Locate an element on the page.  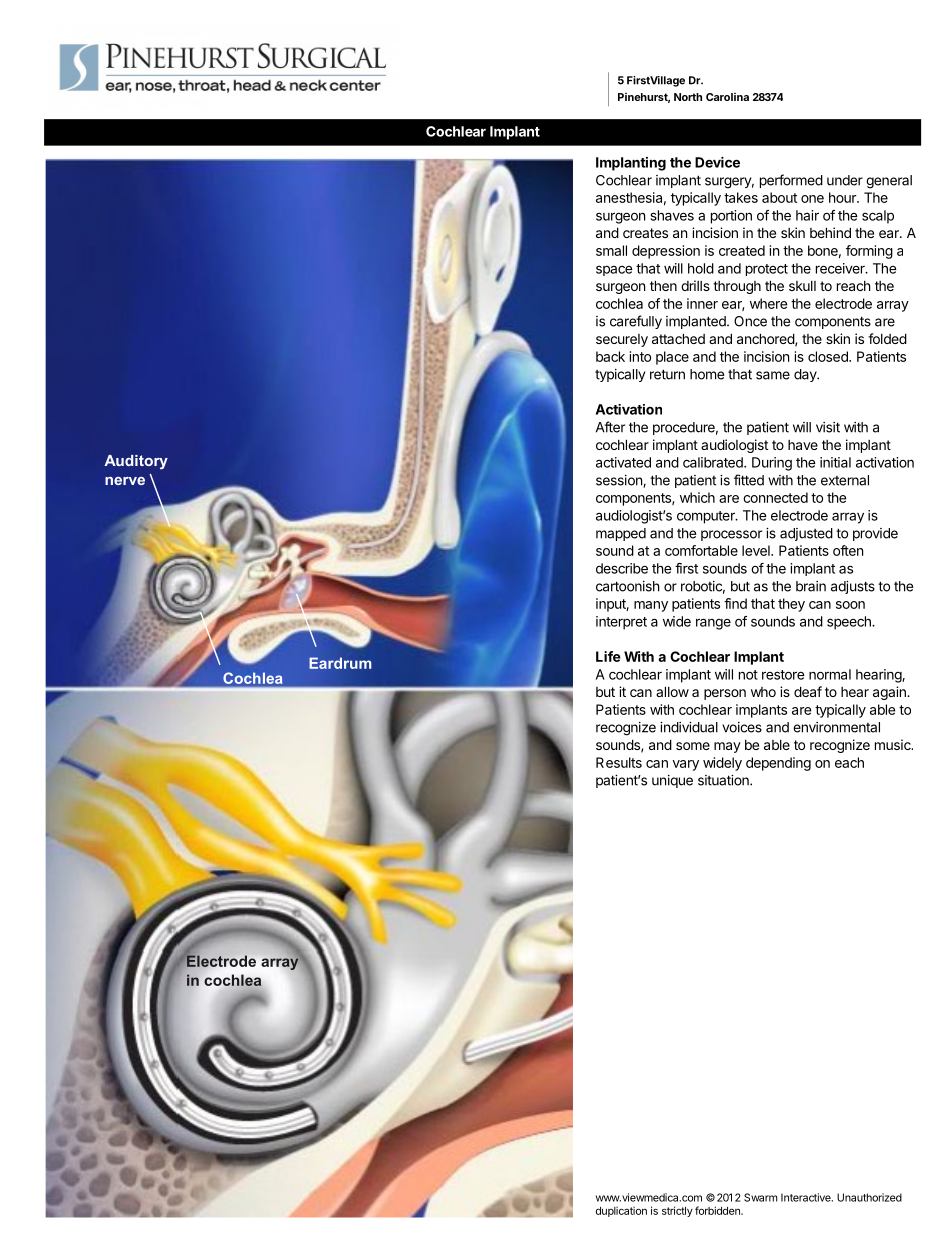
same is located at coordinates (773, 375).
